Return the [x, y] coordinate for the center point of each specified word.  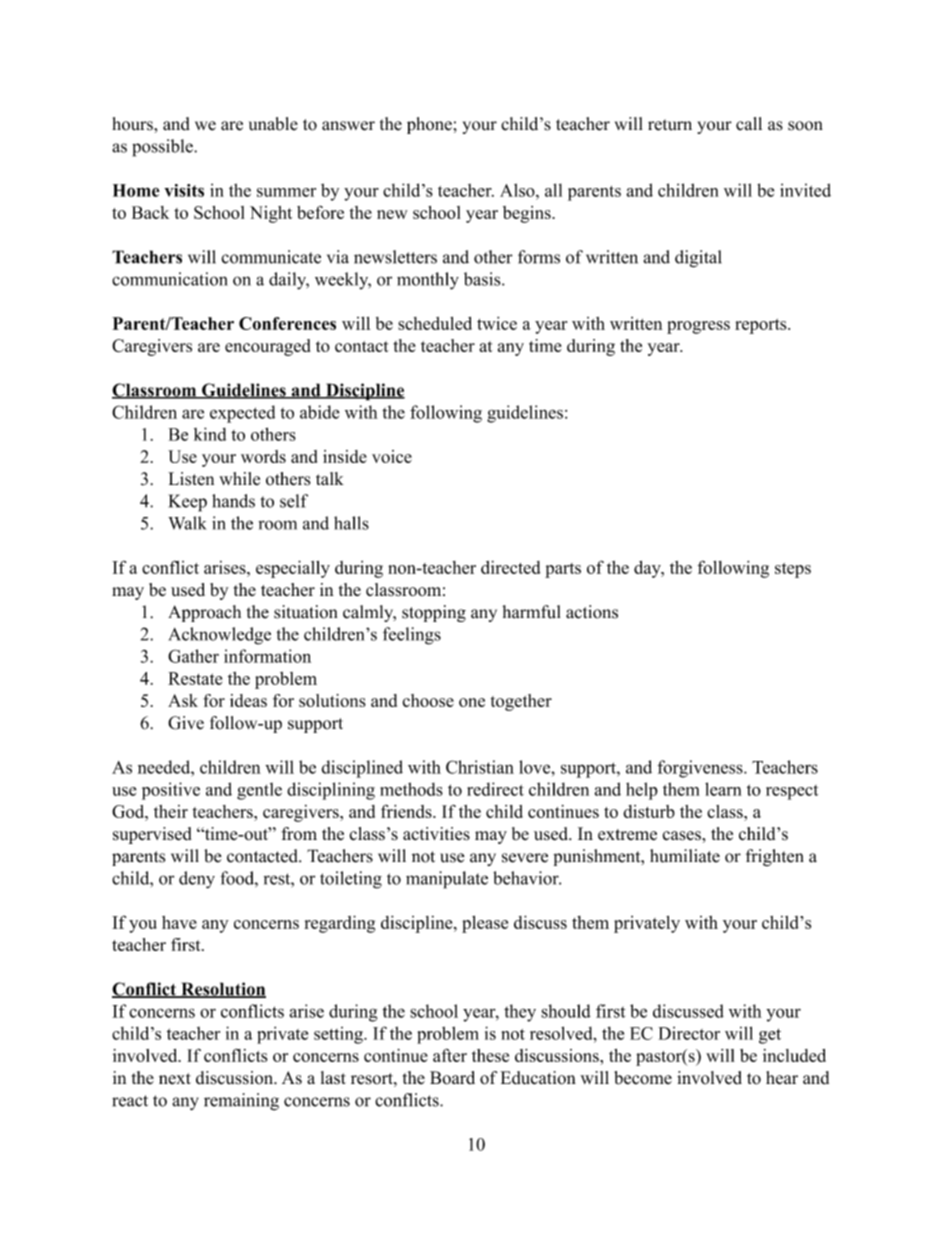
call [749, 124]
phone [430, 125]
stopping [434, 613]
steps [793, 570]
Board [452, 1078]
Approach [204, 613]
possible [163, 148]
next [175, 1079]
